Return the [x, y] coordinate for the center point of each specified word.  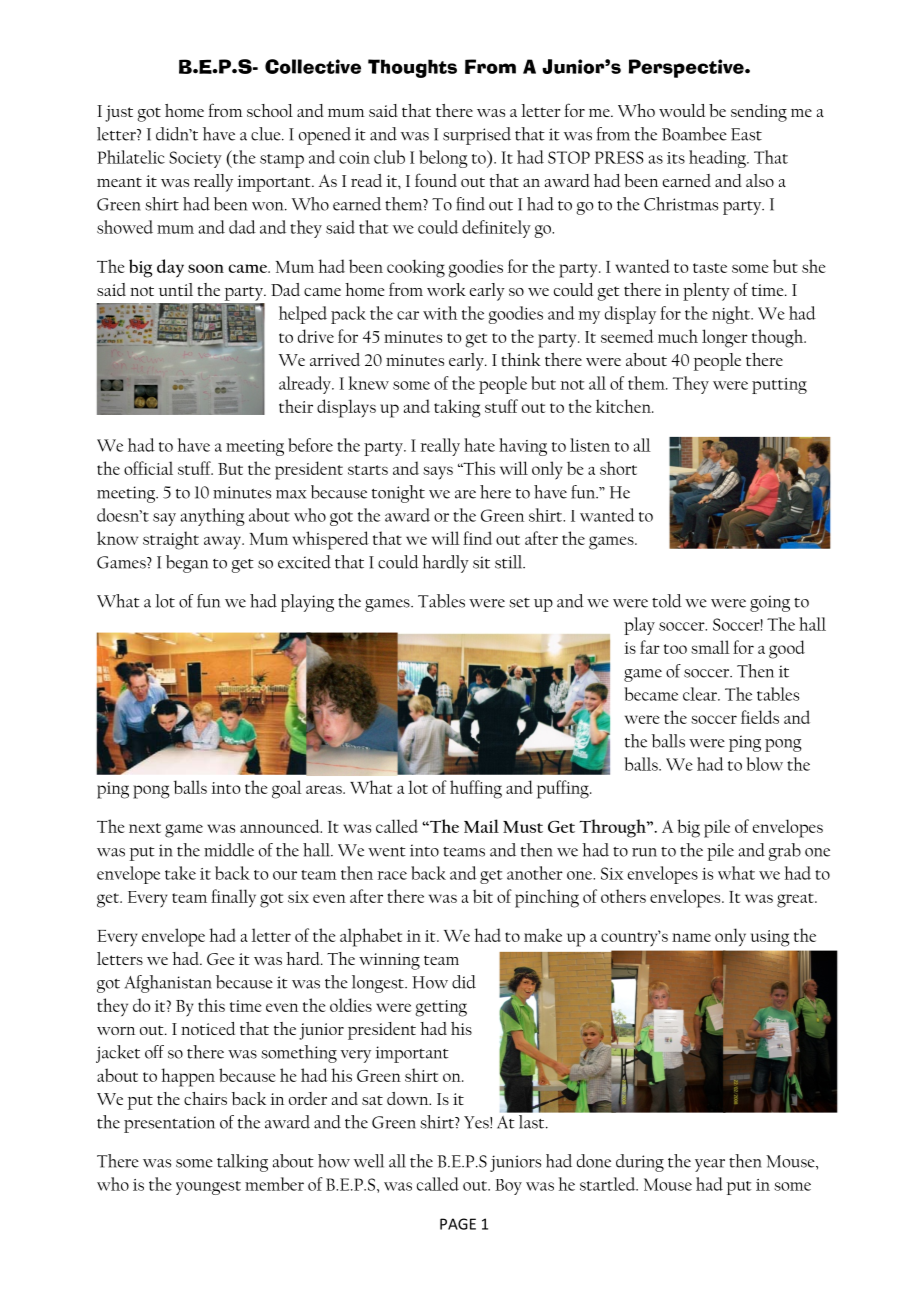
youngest [208, 1188]
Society [195, 159]
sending [759, 113]
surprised [477, 136]
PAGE [458, 1224]
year [710, 1165]
